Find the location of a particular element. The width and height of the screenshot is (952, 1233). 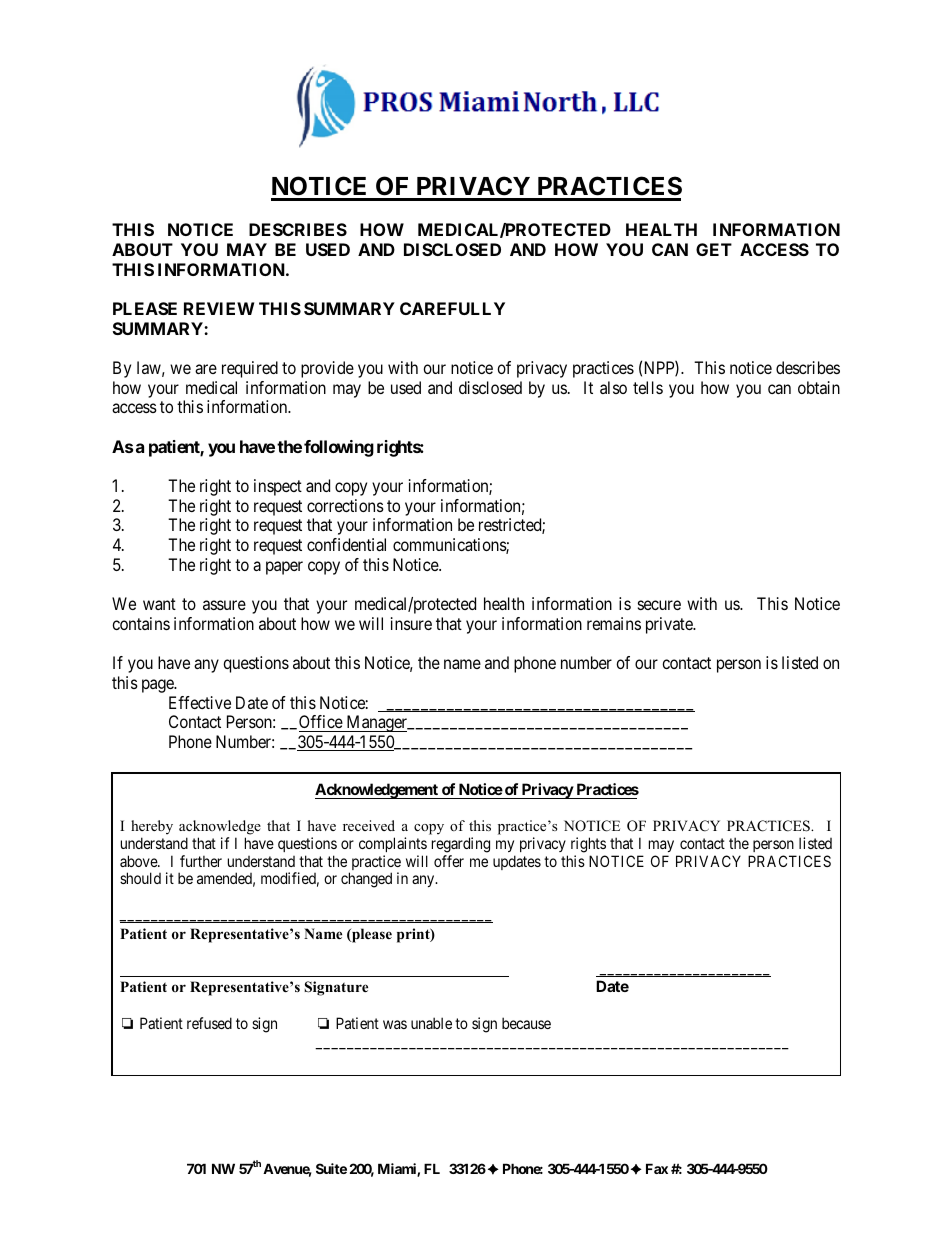

further is located at coordinates (201, 861).
